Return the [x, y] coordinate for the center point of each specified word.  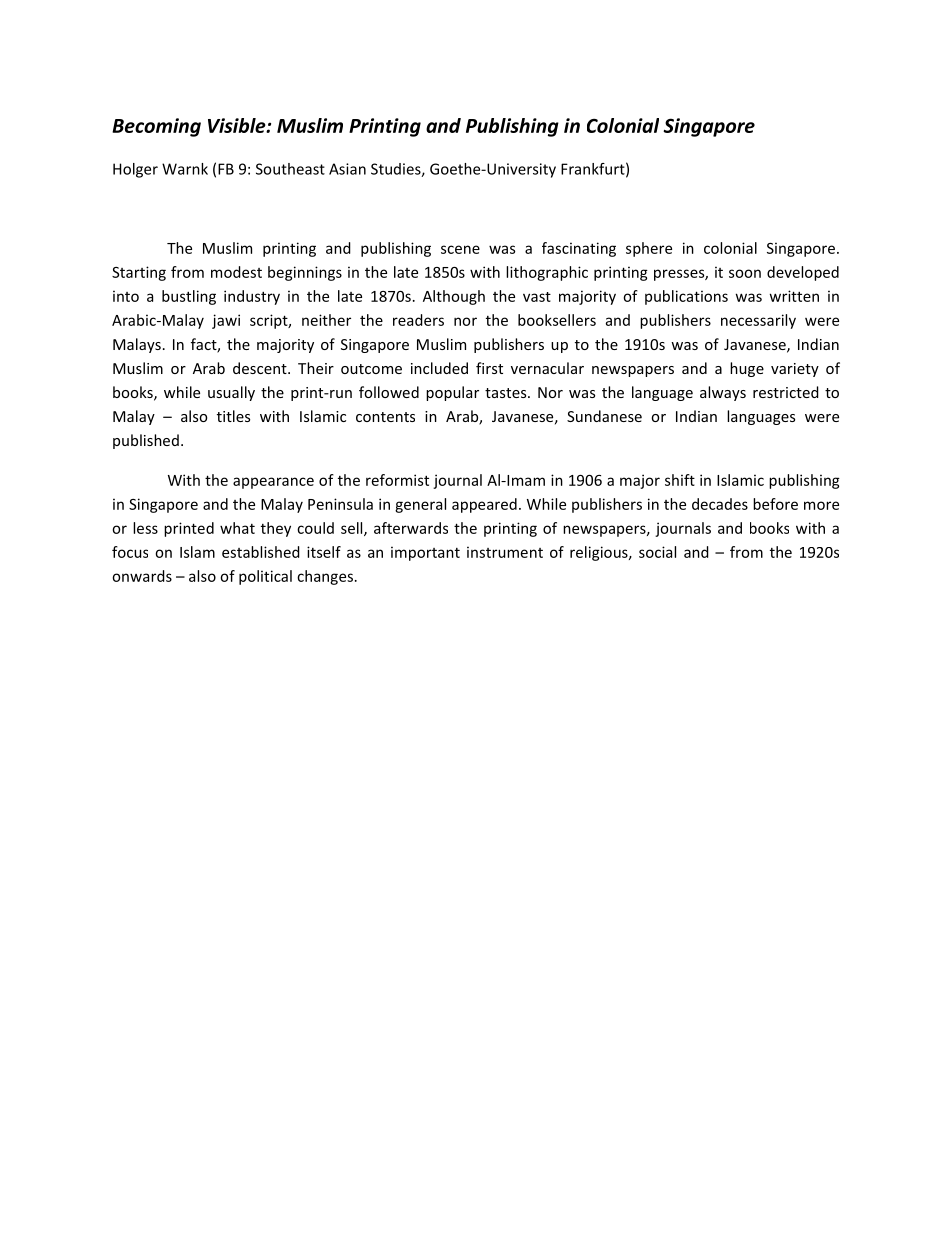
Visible [238, 125]
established [261, 552]
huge [747, 369]
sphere [649, 249]
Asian [347, 169]
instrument [505, 552]
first [489, 368]
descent [261, 368]
